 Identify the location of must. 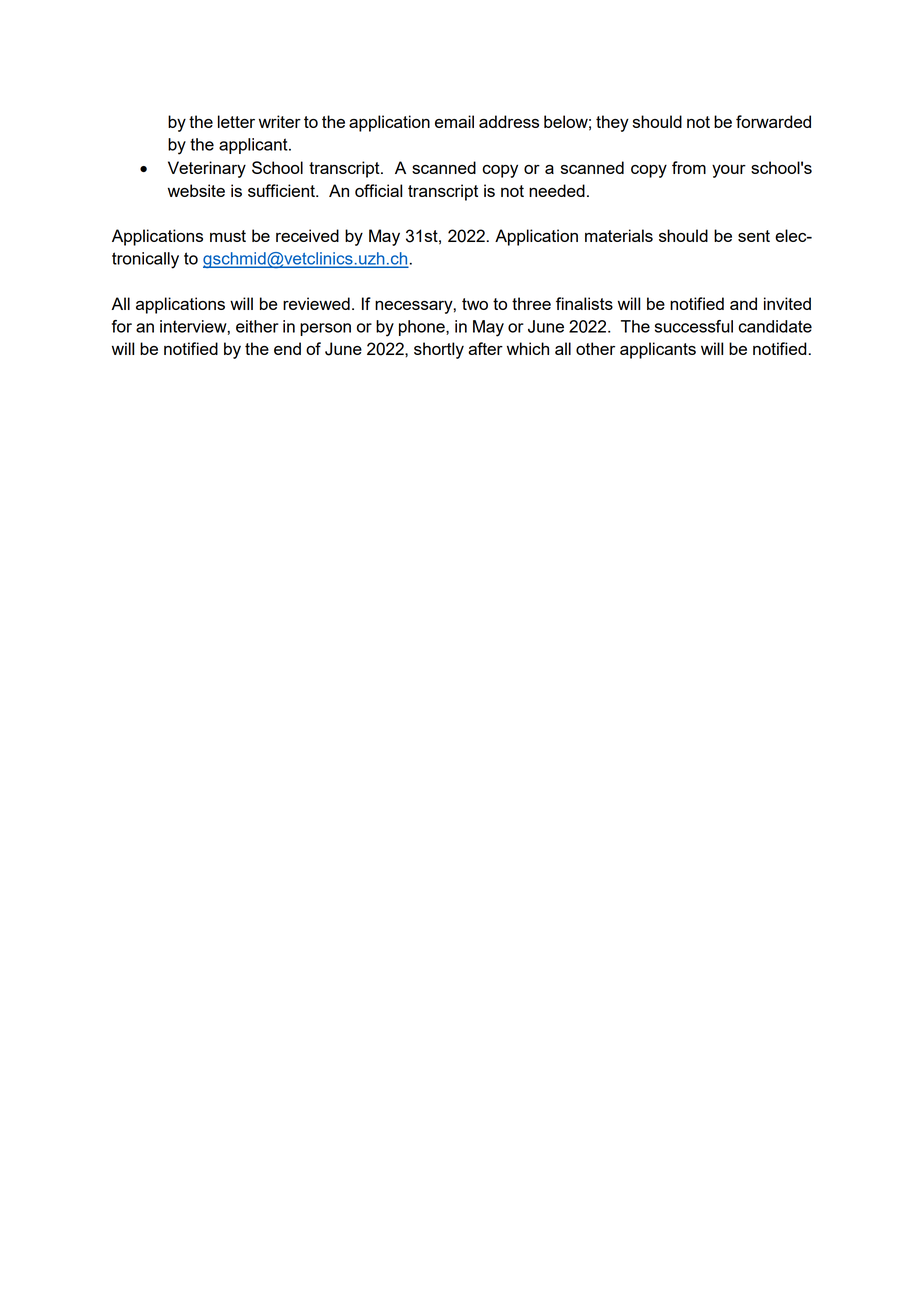
(228, 236).
